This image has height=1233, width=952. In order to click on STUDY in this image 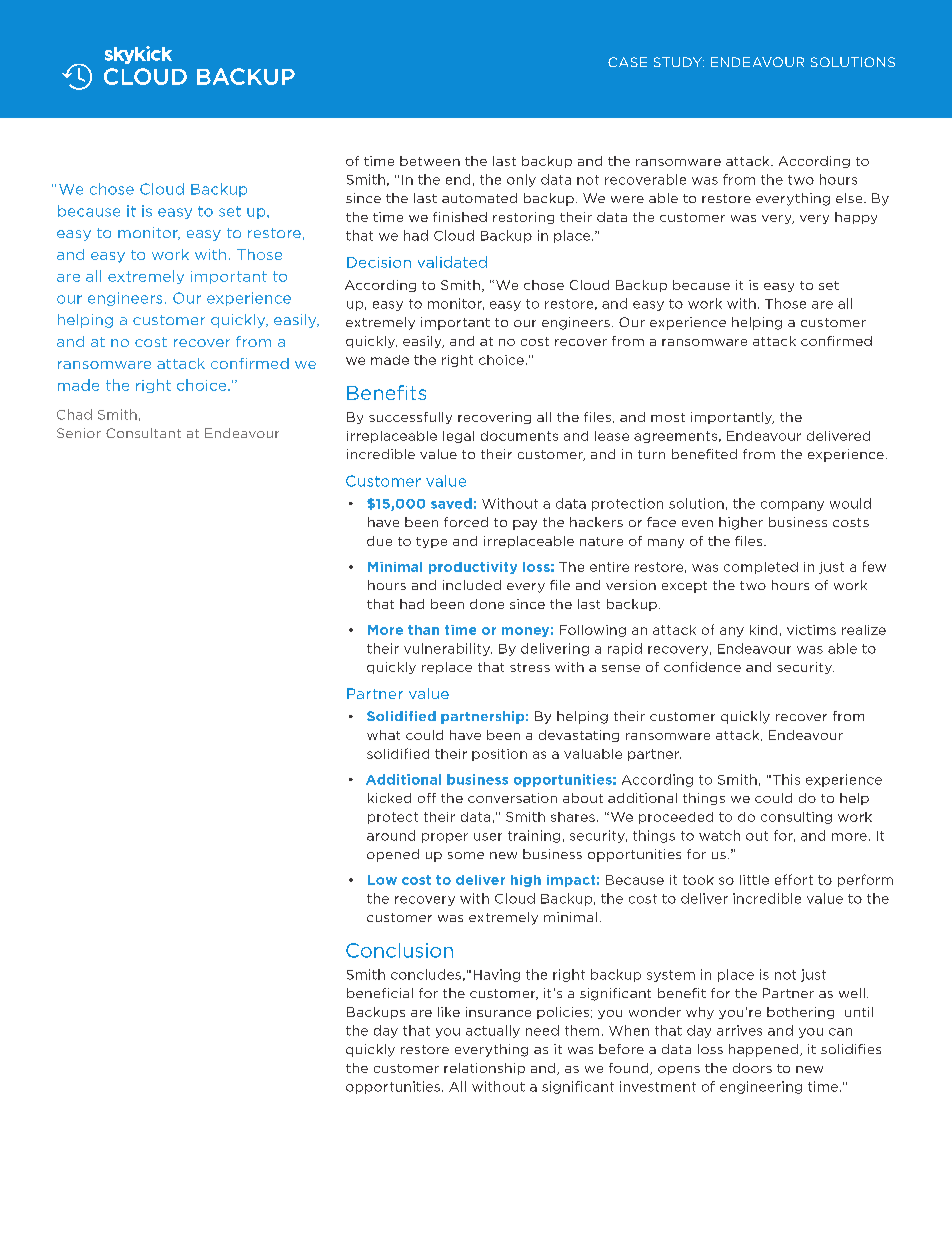, I will do `click(679, 62)`.
